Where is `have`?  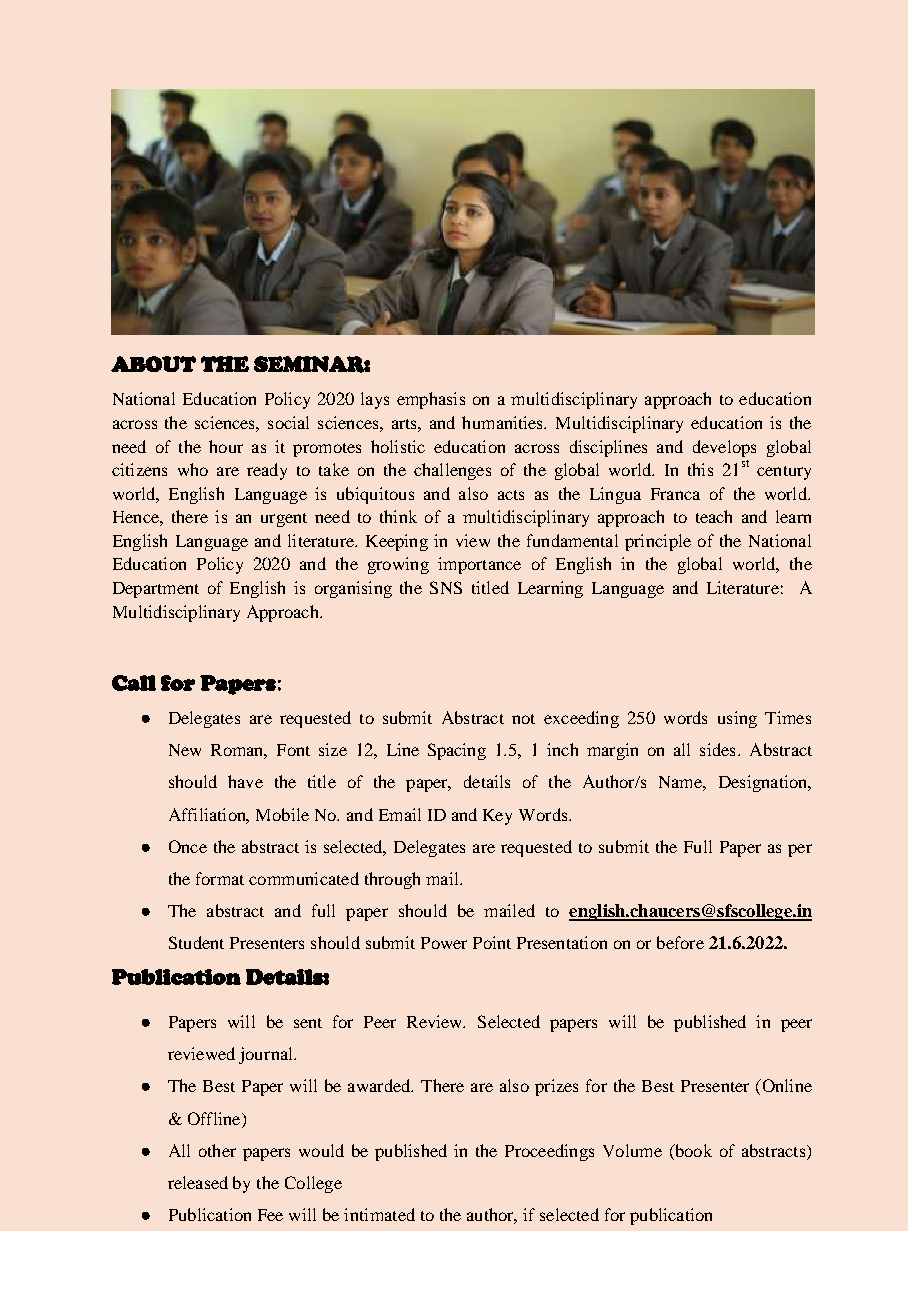 have is located at coordinates (245, 781).
